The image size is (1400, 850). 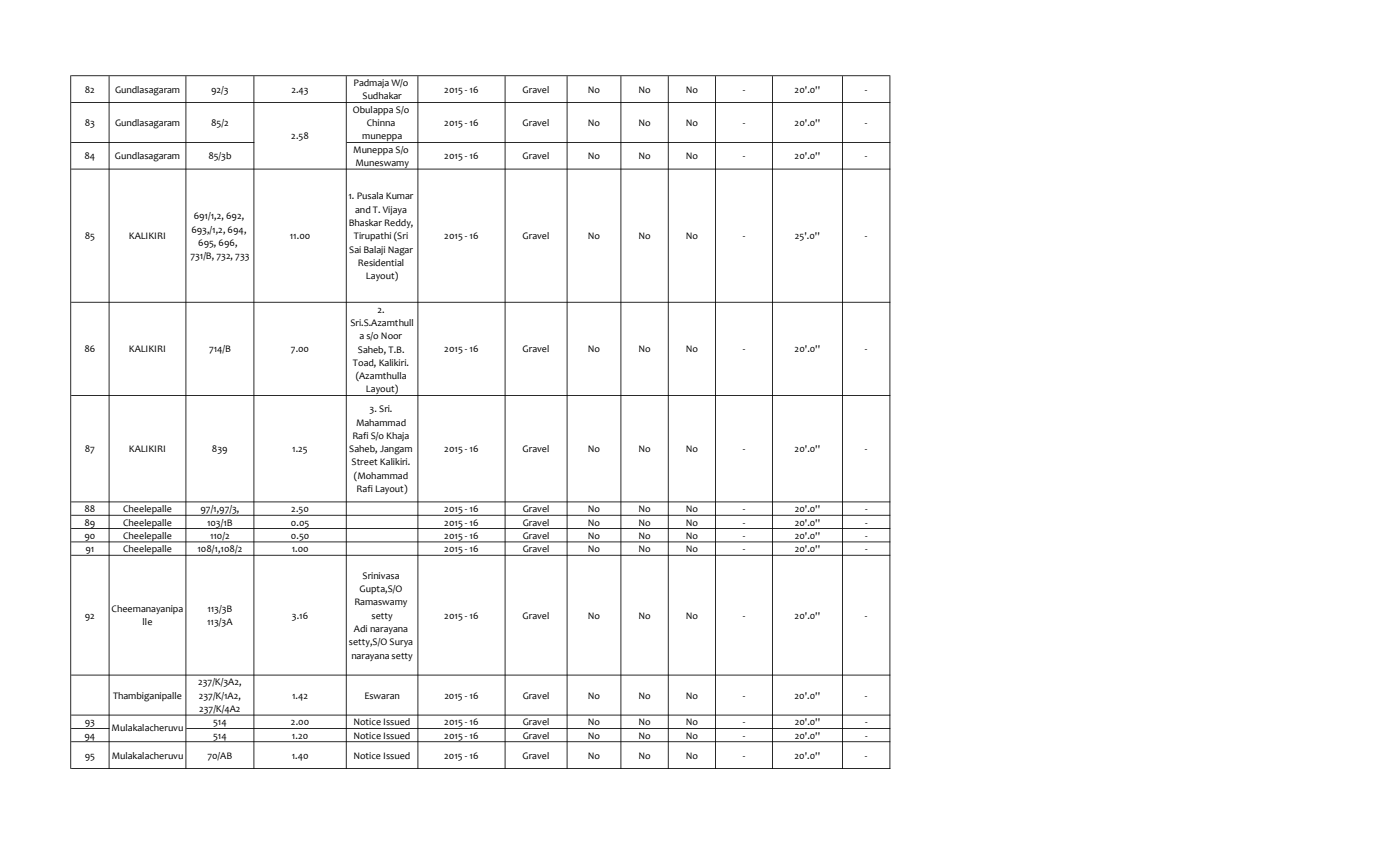 What do you see at coordinates (360, 628) in the image?
I see `Adi` at bounding box center [360, 628].
